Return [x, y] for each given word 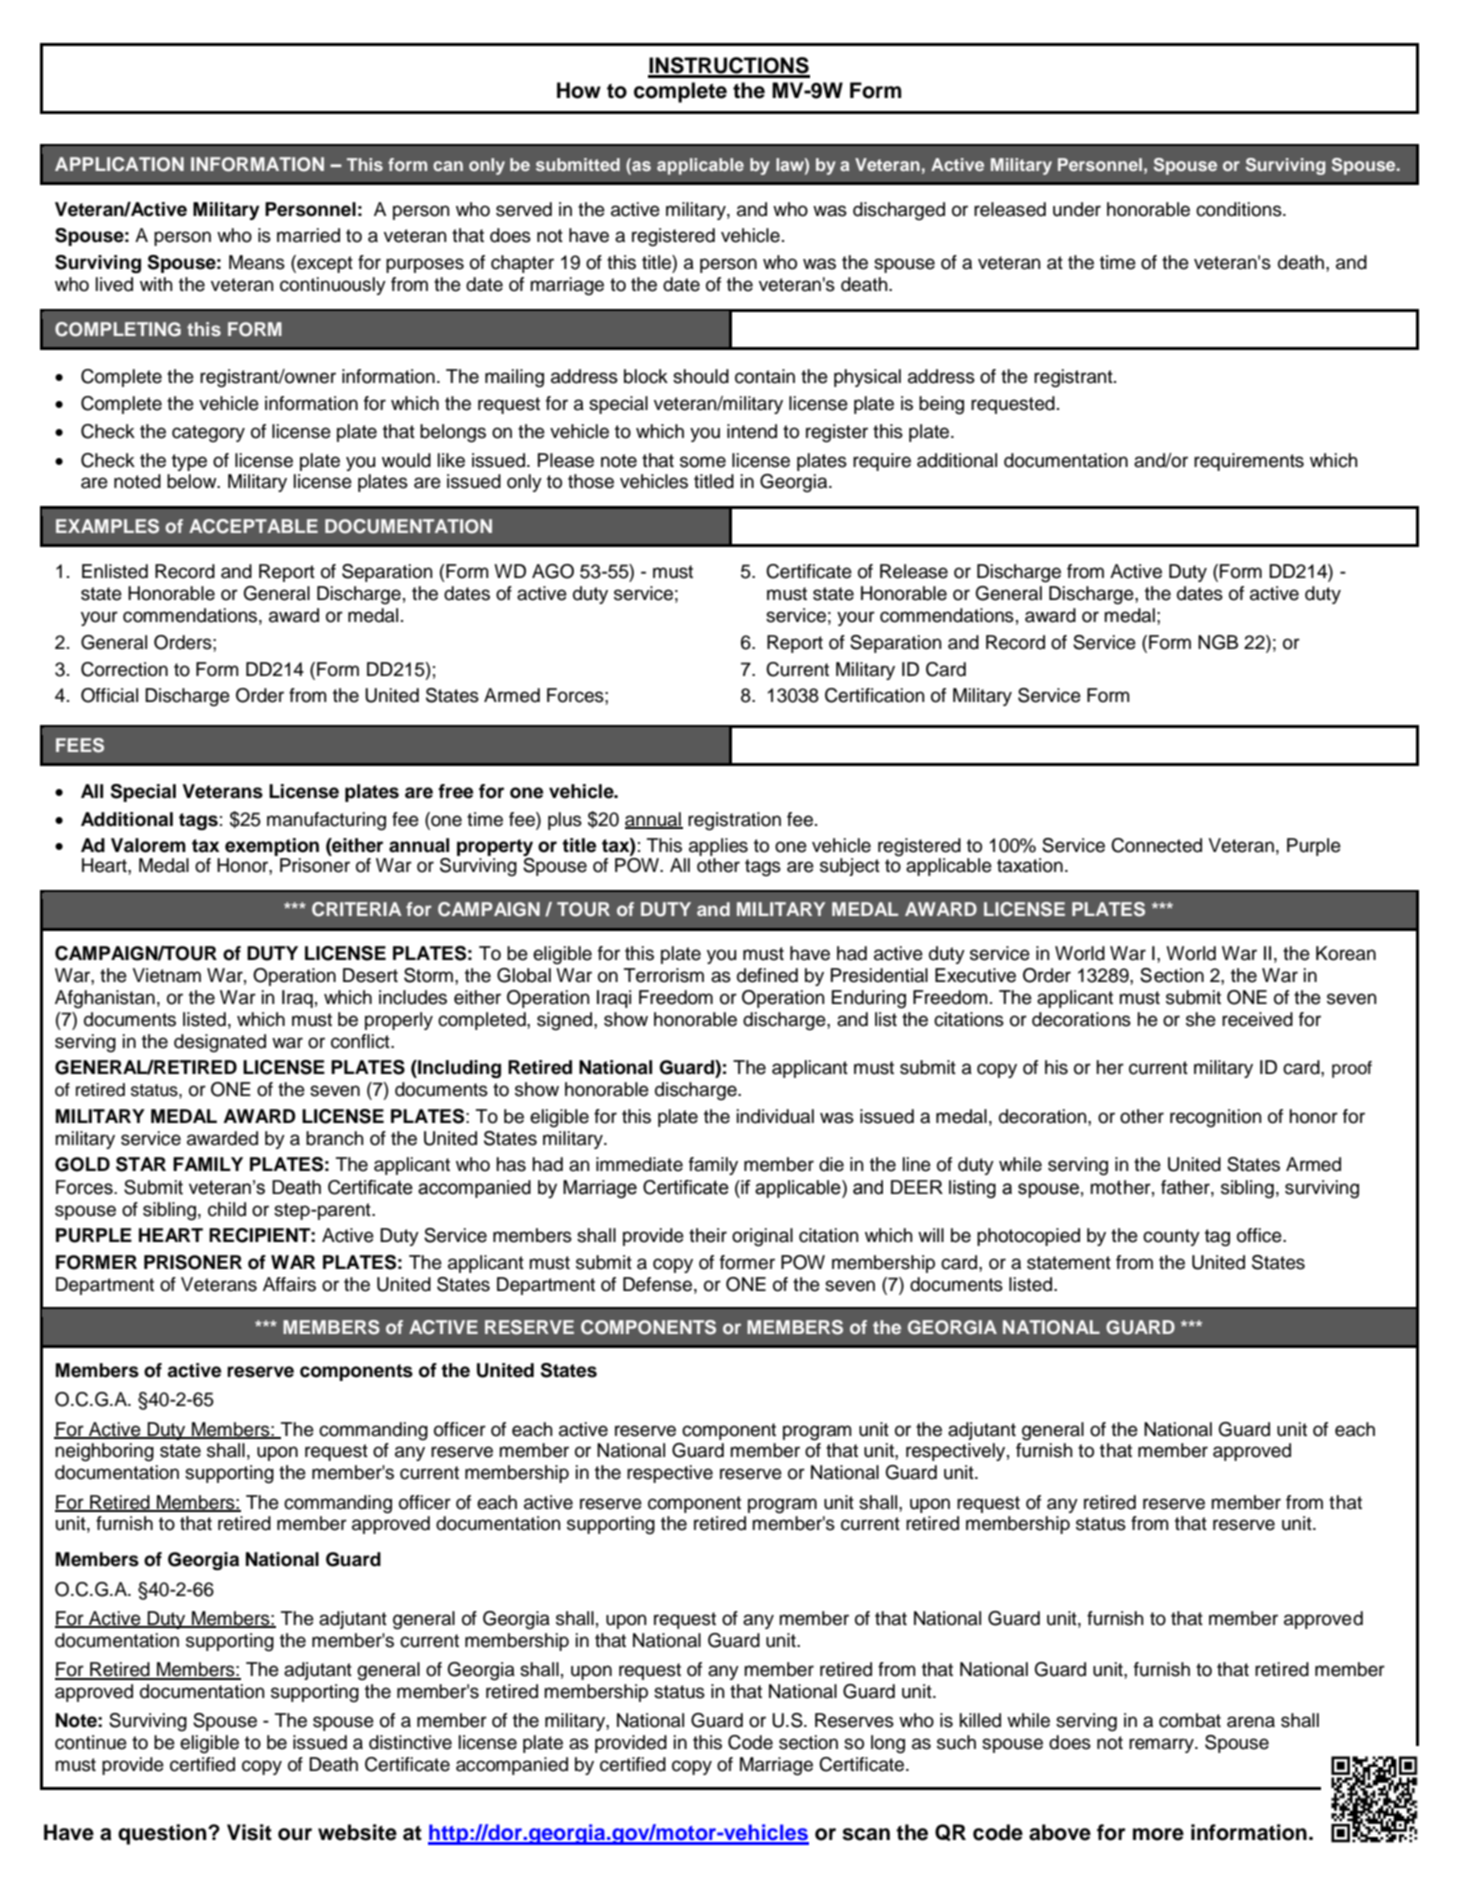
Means [257, 262]
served [524, 209]
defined [767, 975]
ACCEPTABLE [253, 526]
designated [220, 1043]
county [1171, 1237]
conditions [1240, 209]
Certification [875, 695]
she [1201, 1019]
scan [866, 1834]
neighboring [104, 1452]
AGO [553, 571]
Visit [249, 1832]
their [708, 1235]
